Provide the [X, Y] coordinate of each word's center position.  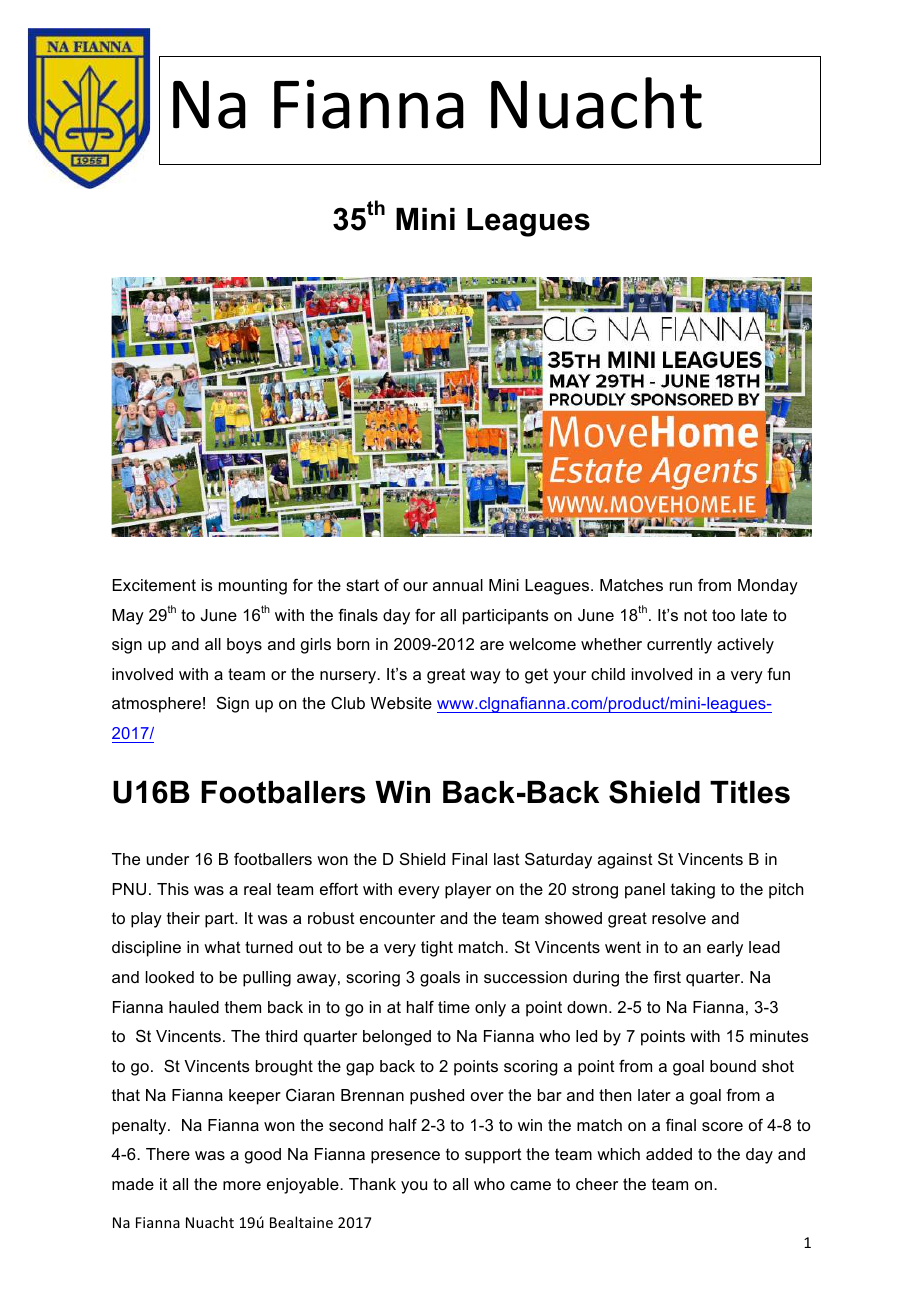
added [669, 1154]
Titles [750, 792]
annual [458, 585]
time [454, 1007]
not [695, 615]
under [168, 859]
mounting [253, 587]
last [507, 859]
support [493, 1156]
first [667, 977]
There [168, 1154]
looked [170, 977]
